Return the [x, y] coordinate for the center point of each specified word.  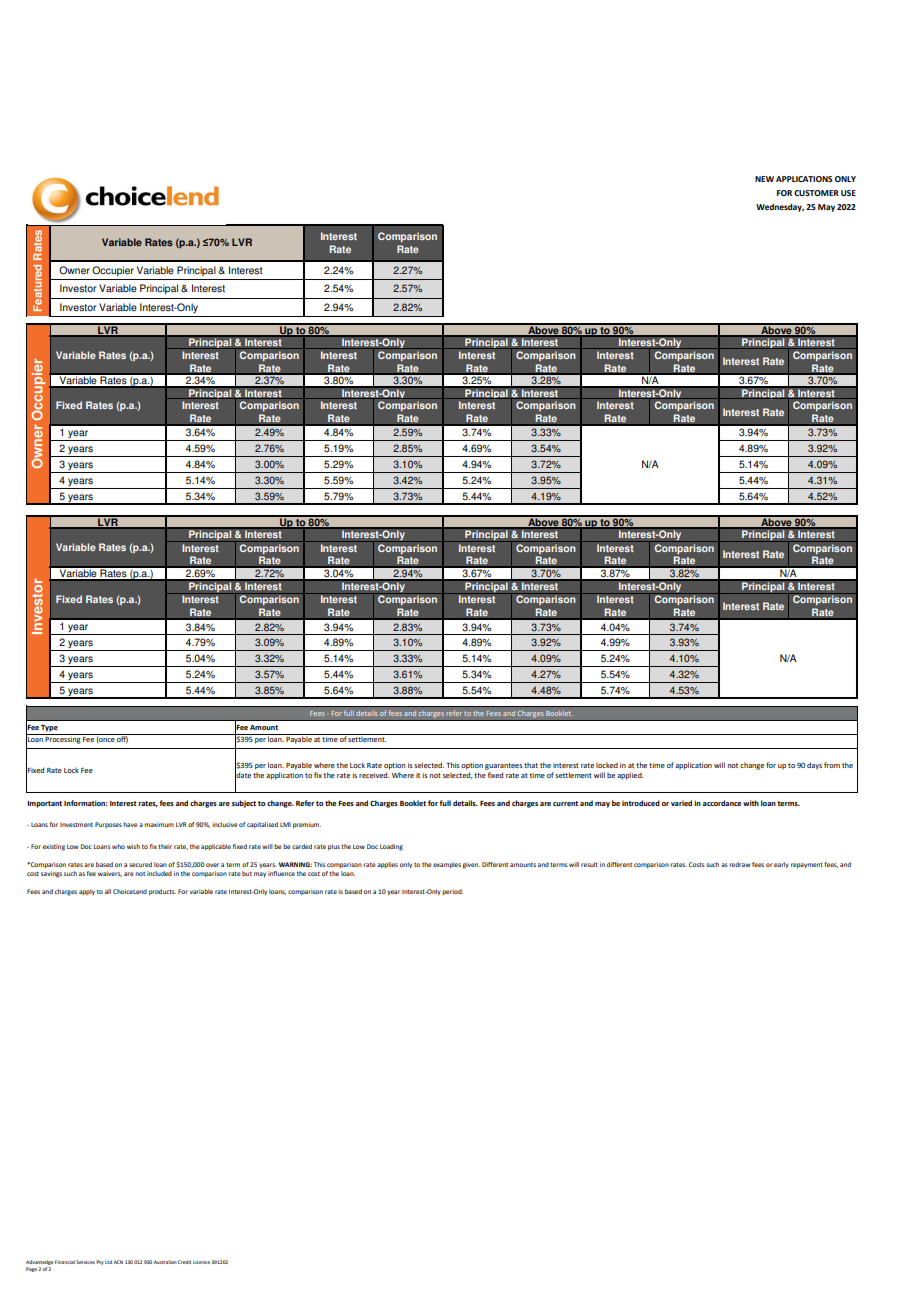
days [814, 766]
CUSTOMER [816, 193]
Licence [201, 1262]
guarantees [503, 766]
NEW [764, 179]
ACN [118, 1262]
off [122, 739]
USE [848, 193]
